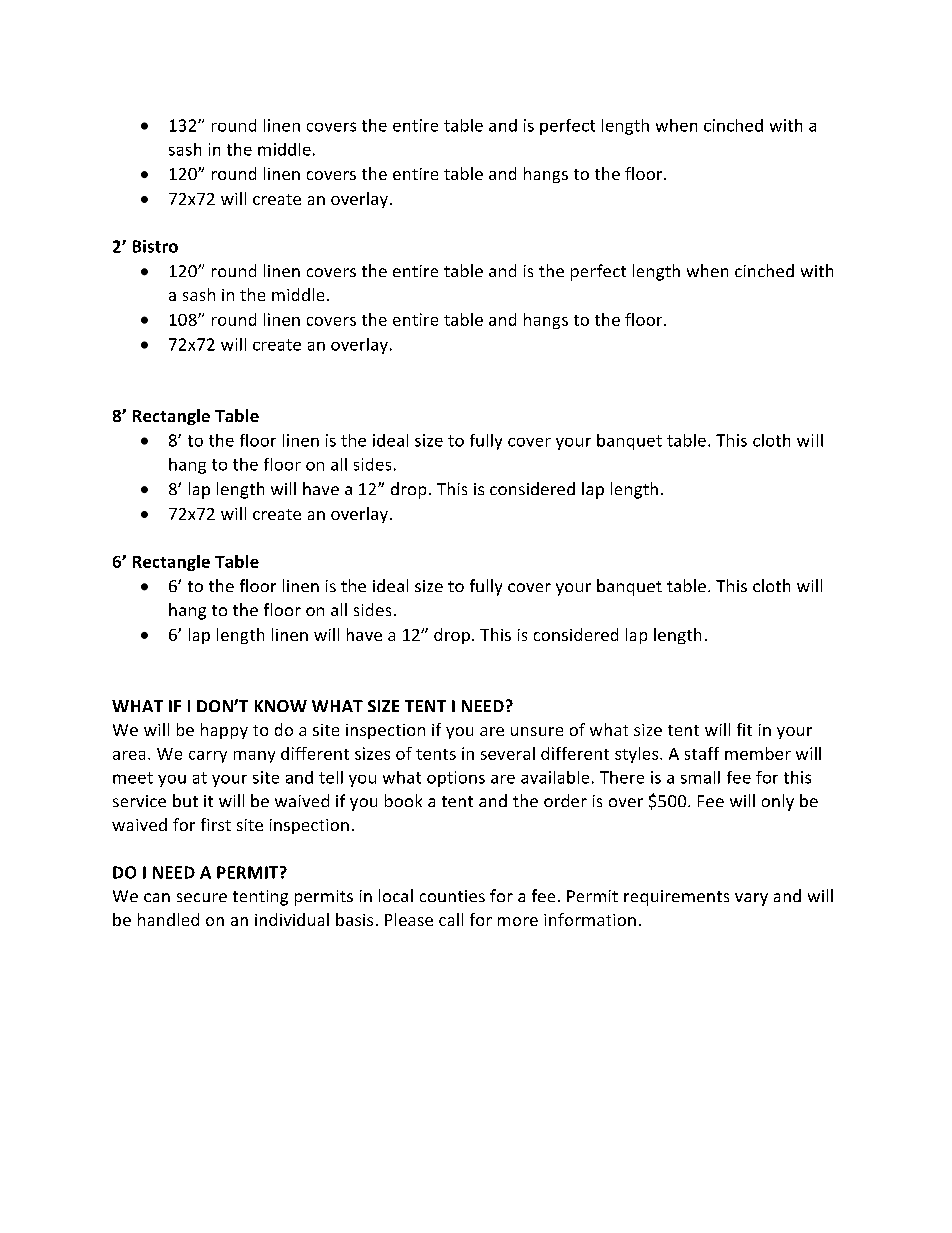  Describe the element at coordinates (744, 729) in the document. I see `fit` at that location.
